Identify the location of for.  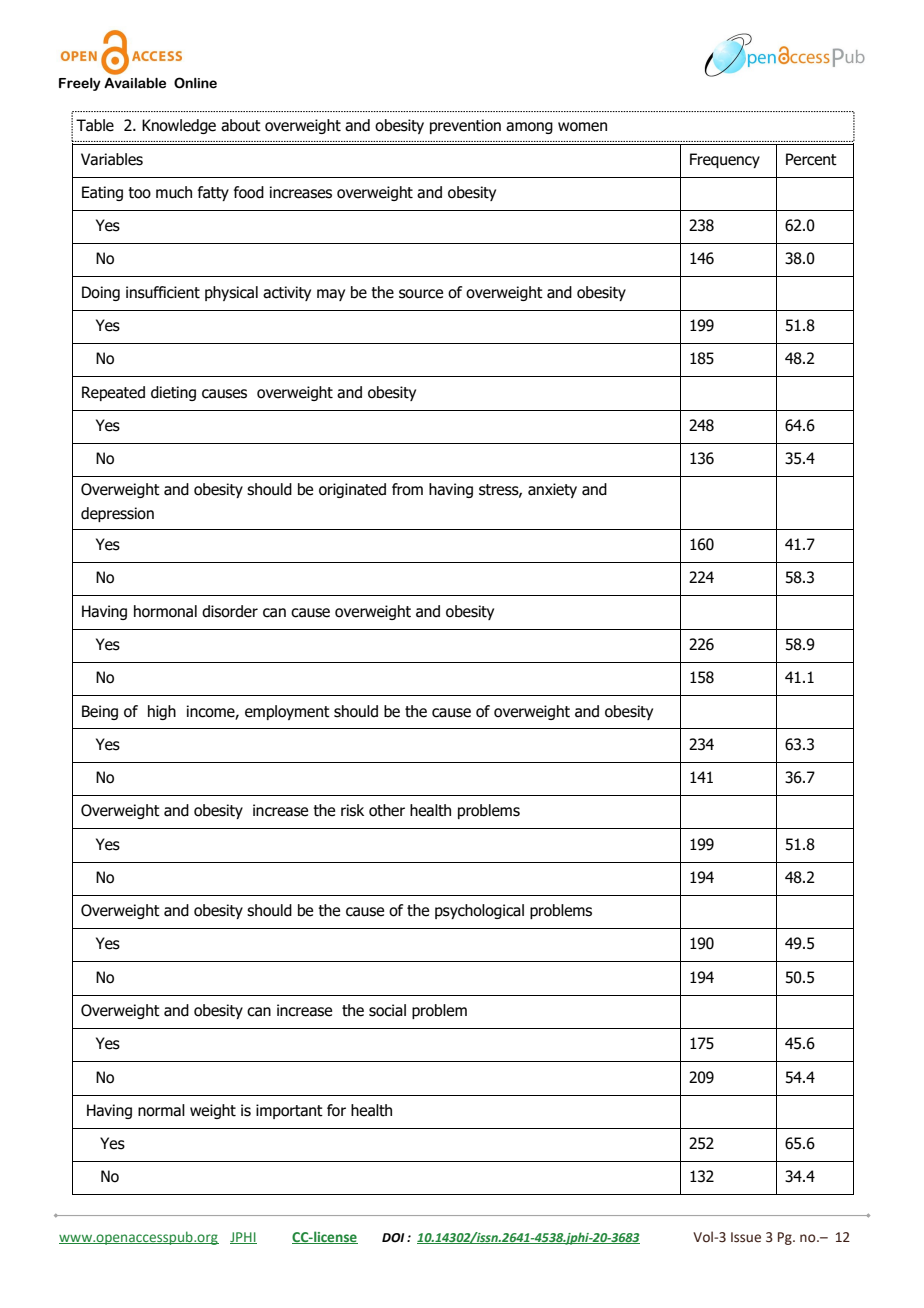
(336, 1110).
